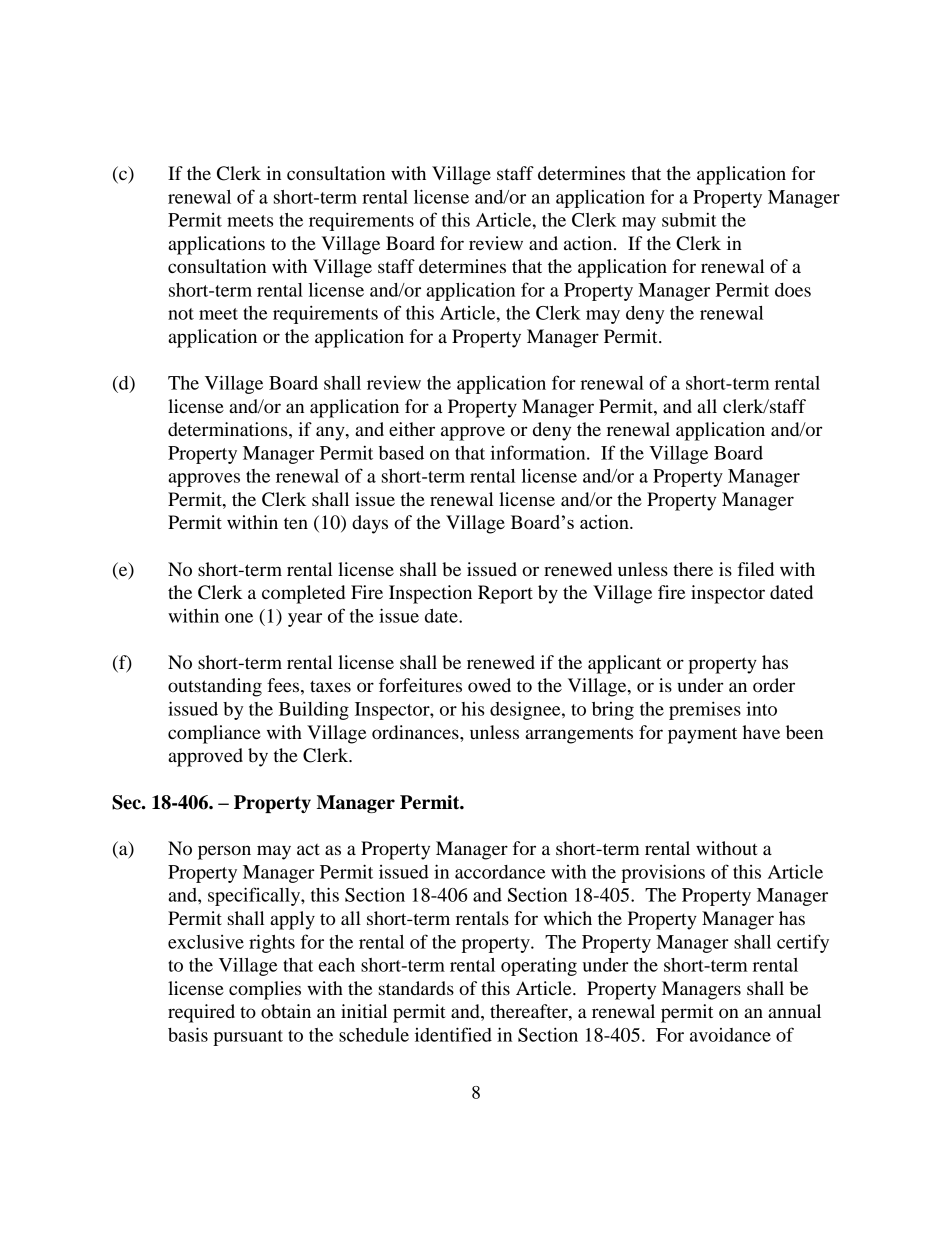  What do you see at coordinates (774, 685) in the screenshot?
I see `order` at bounding box center [774, 685].
